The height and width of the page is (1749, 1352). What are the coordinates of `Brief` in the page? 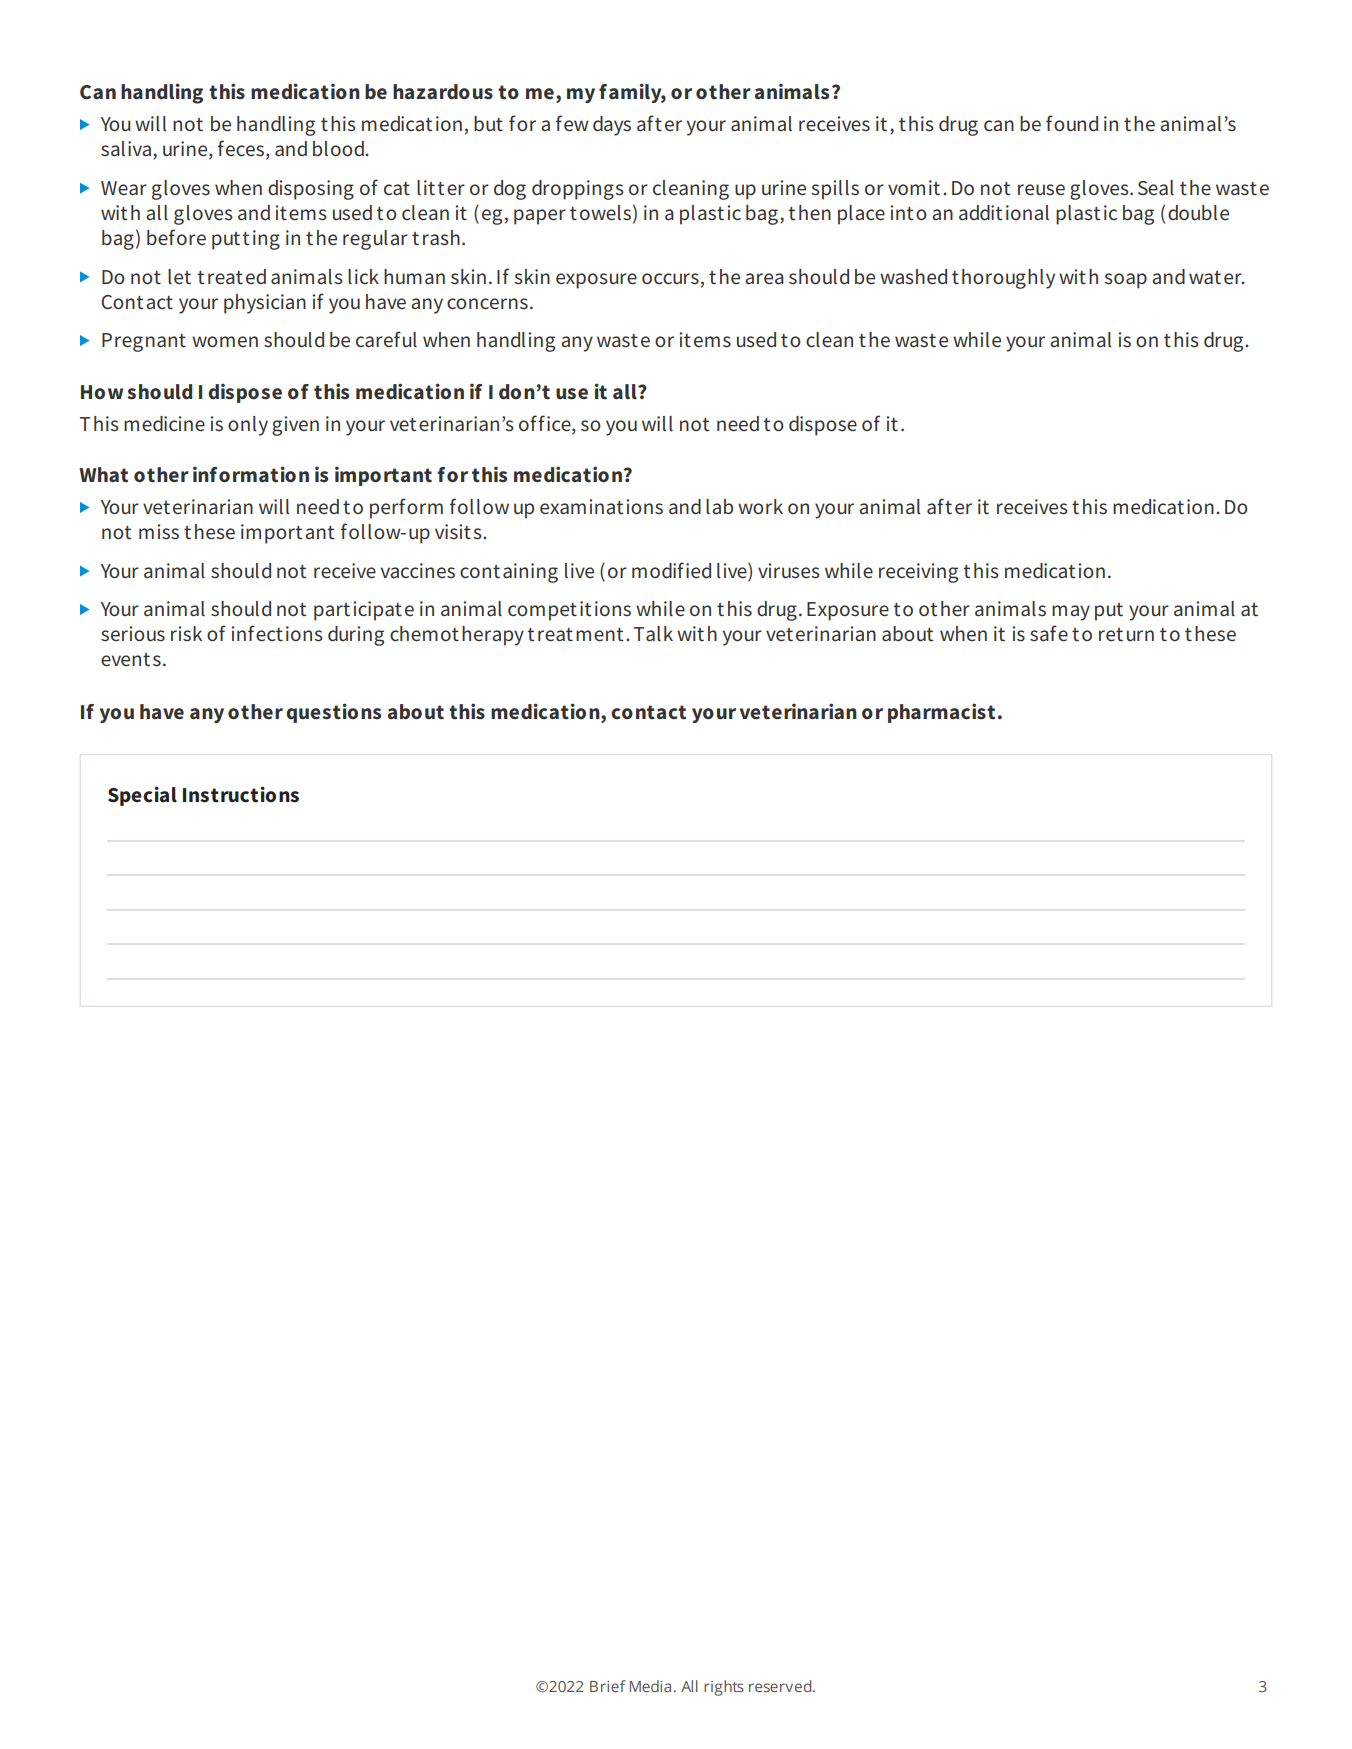 It's located at (608, 1686).
